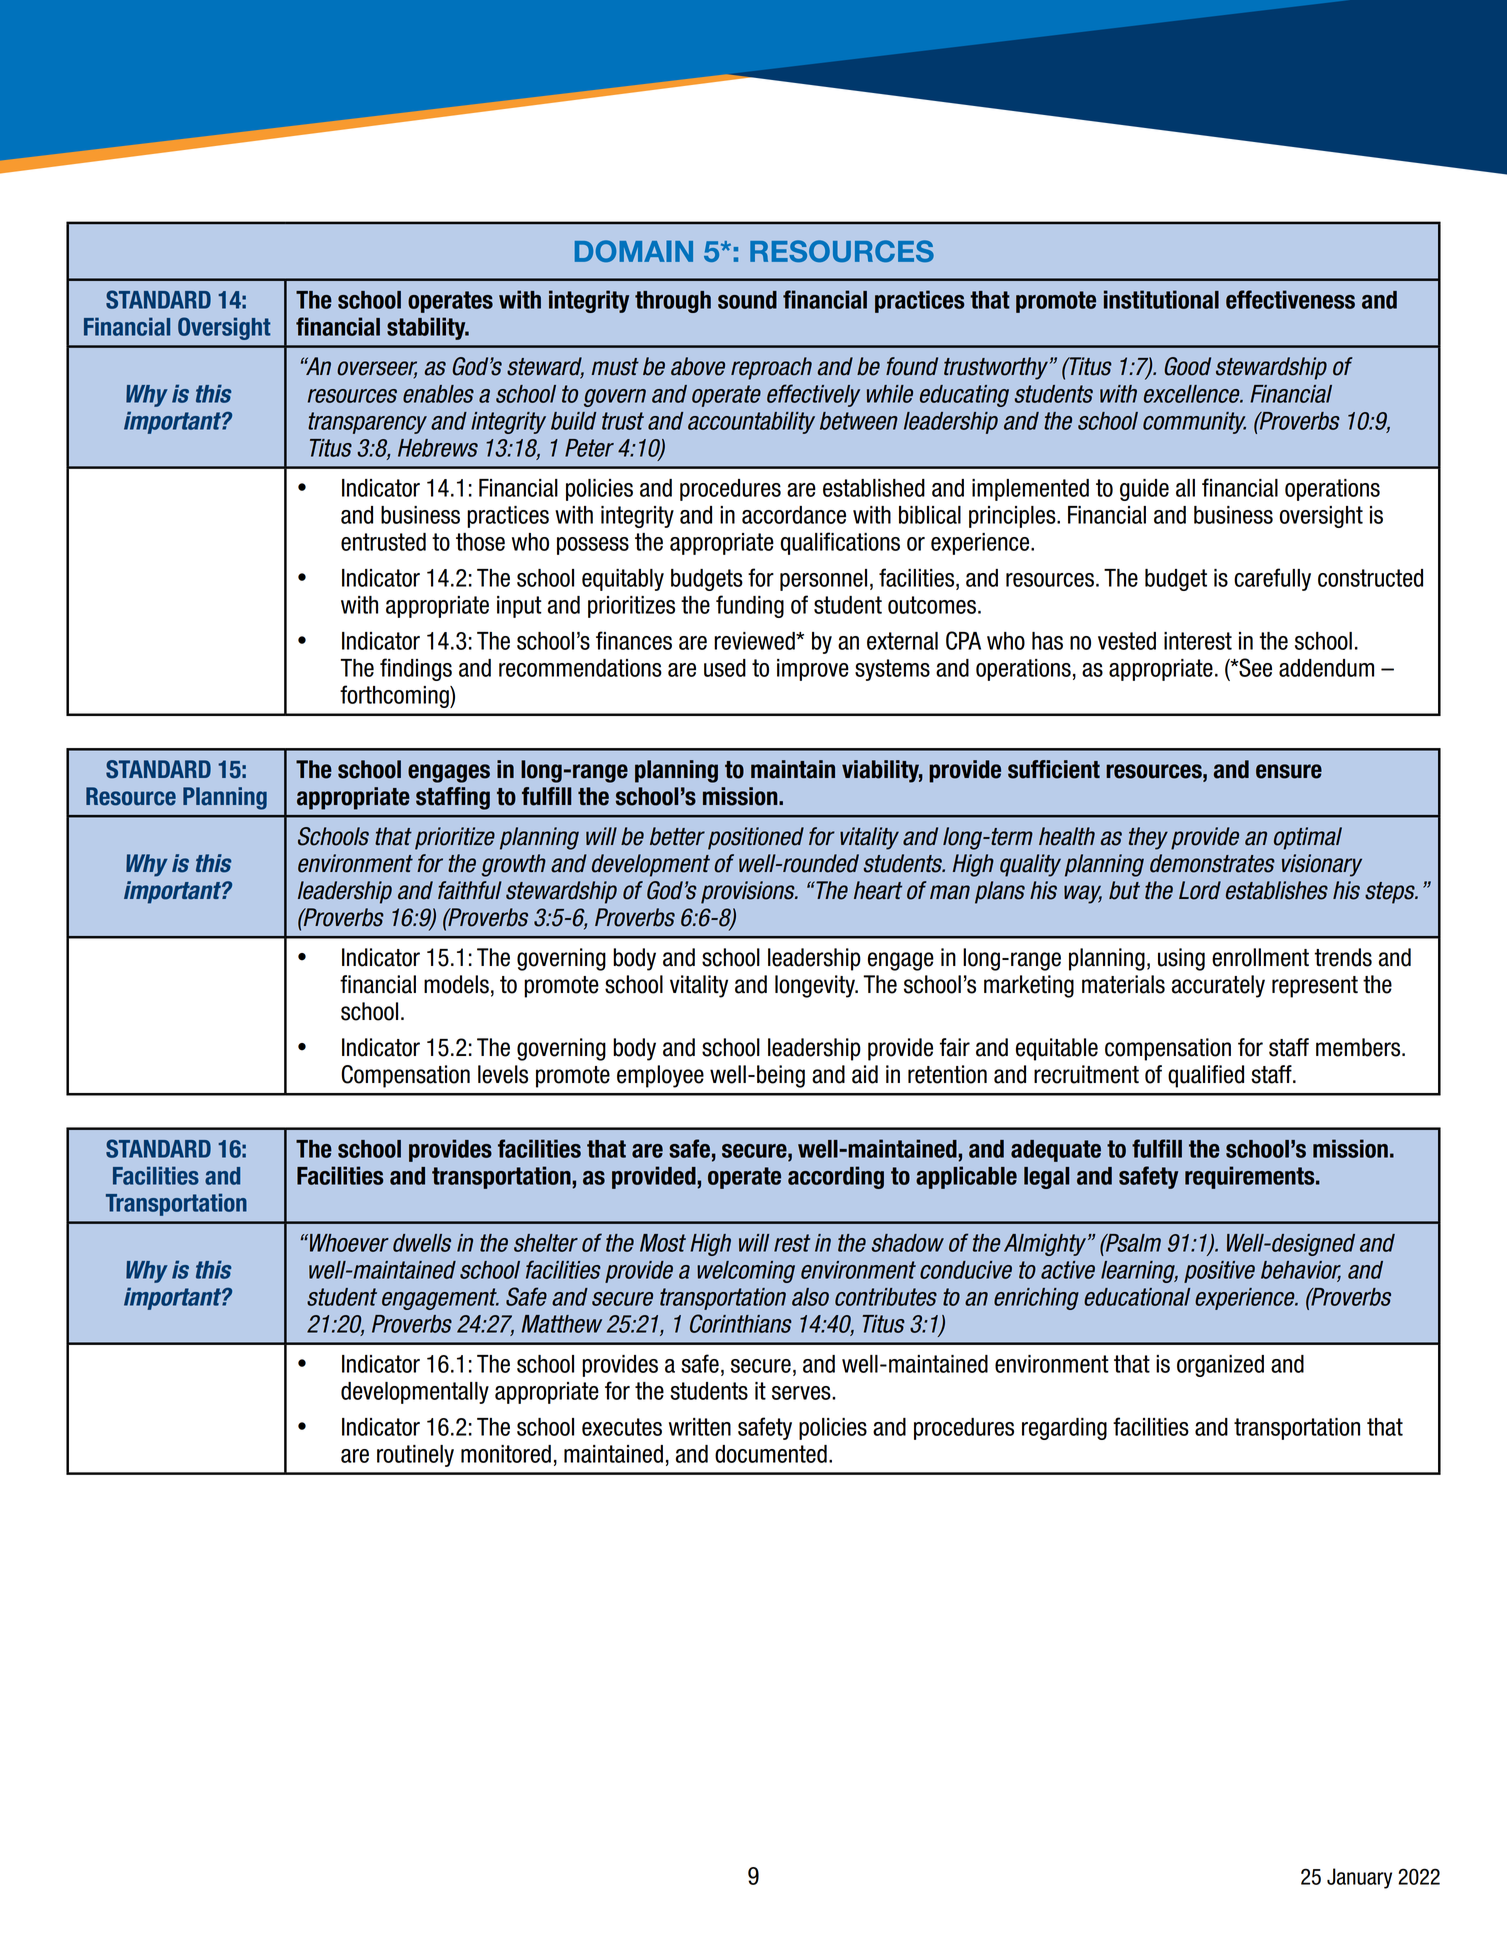  What do you see at coordinates (1359, 1878) in the screenshot?
I see `January` at bounding box center [1359, 1878].
